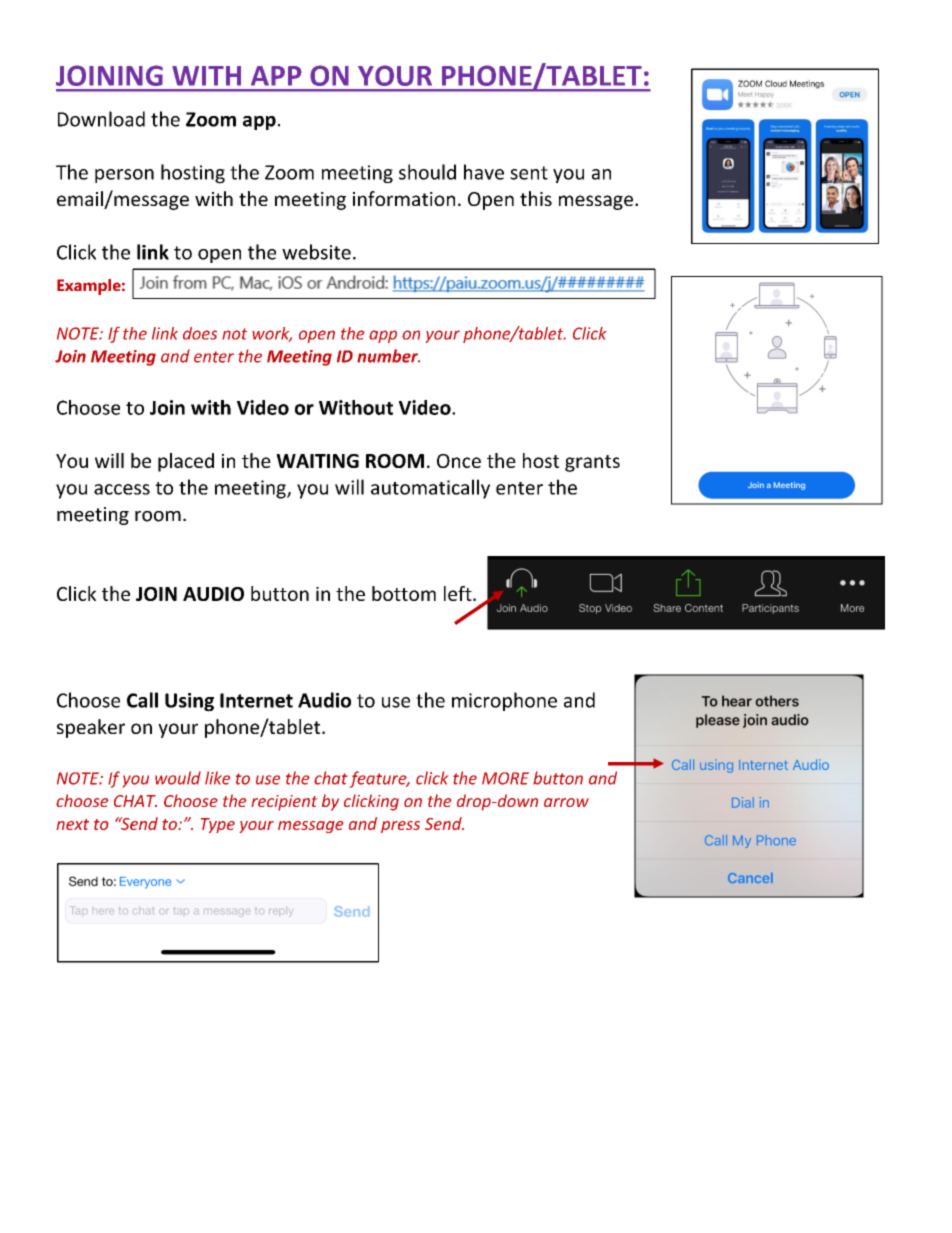 Image resolution: width=952 pixels, height=1233 pixels. Describe the element at coordinates (124, 176) in the image. I see `person` at that location.
